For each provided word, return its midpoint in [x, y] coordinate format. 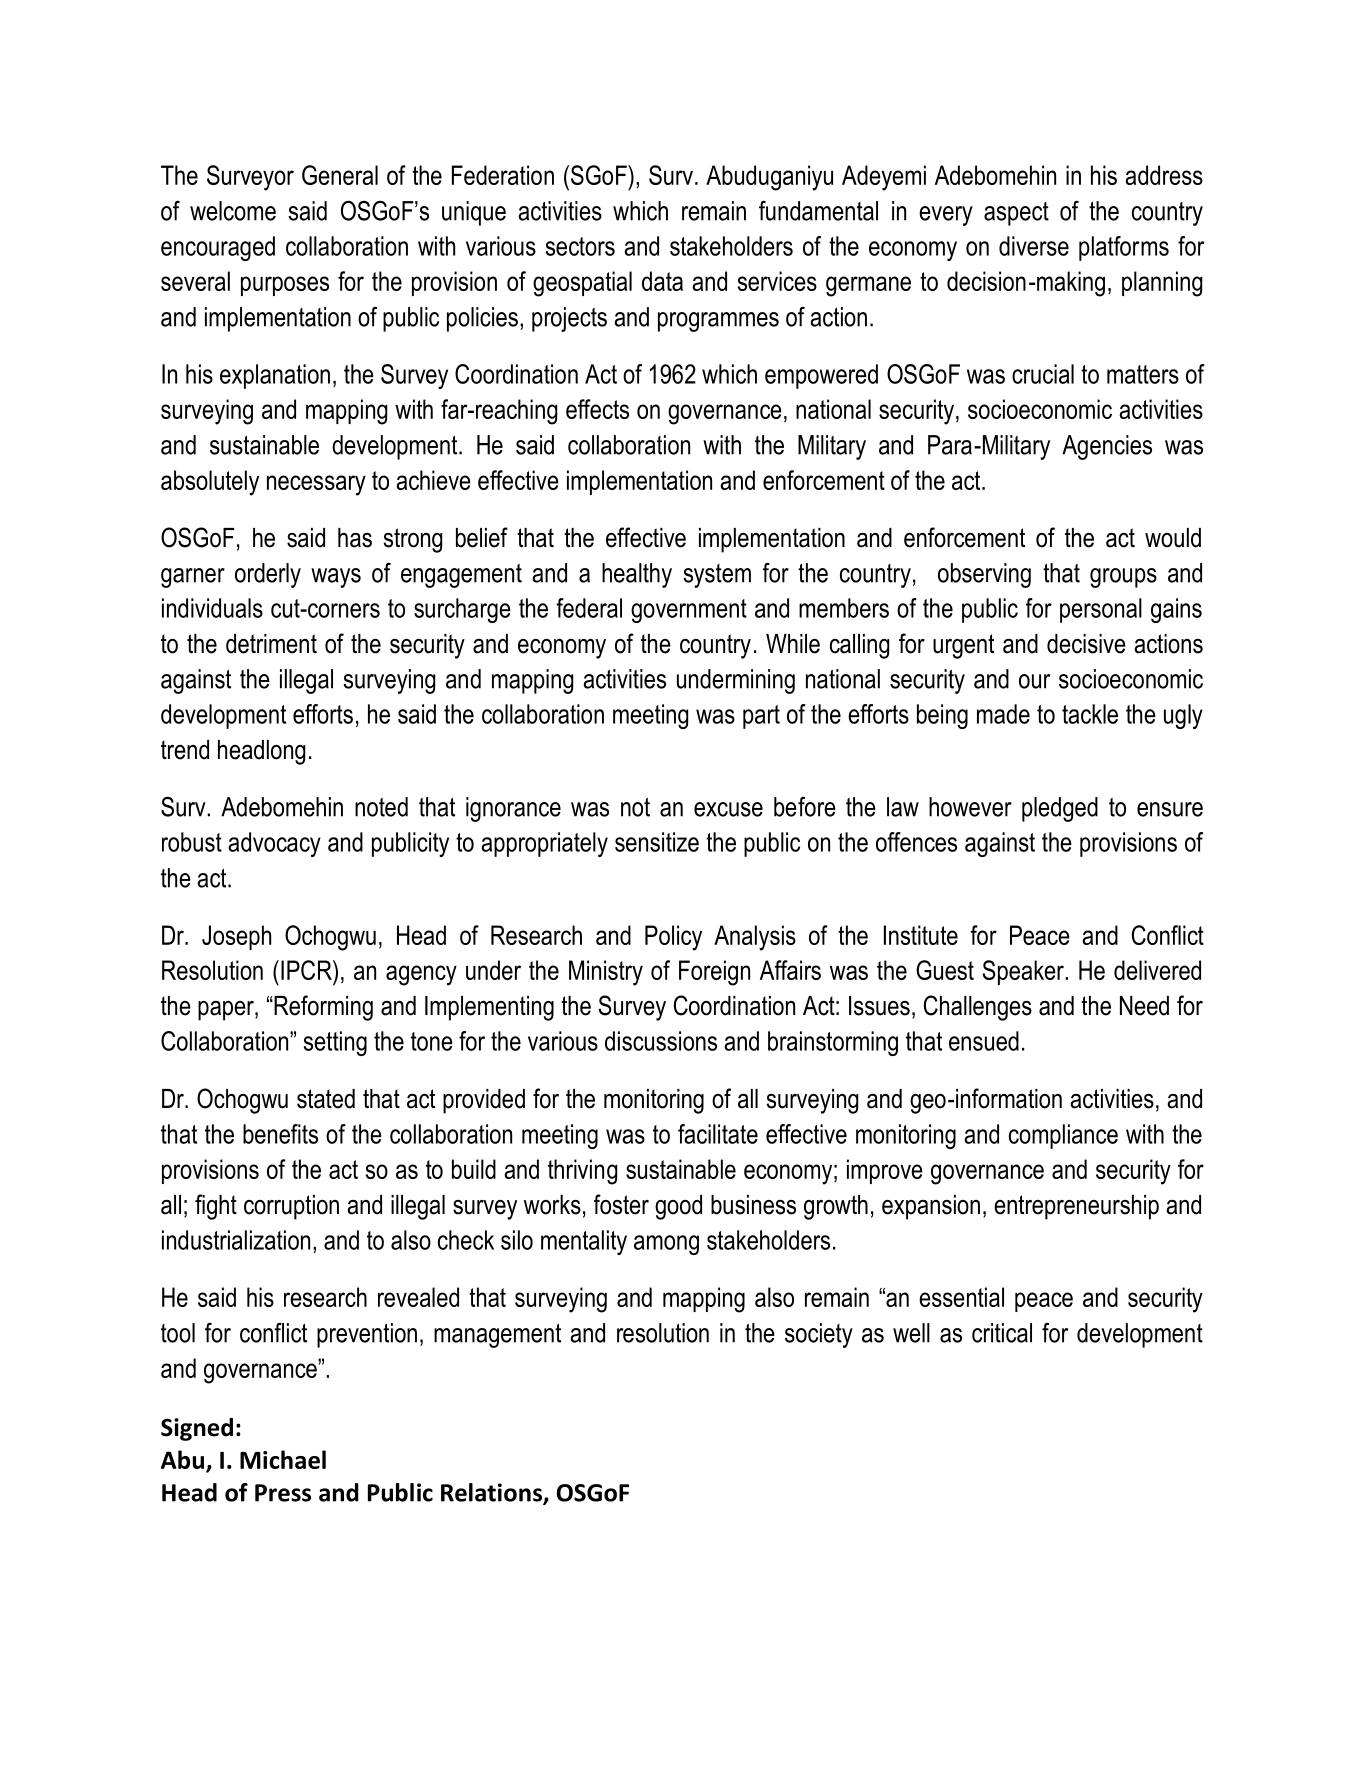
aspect [1016, 214]
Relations [492, 1493]
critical [1002, 1333]
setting [335, 1043]
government [689, 611]
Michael [283, 1459]
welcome [233, 211]
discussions [661, 1041]
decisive [1086, 644]
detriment [271, 644]
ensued [984, 1041]
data [662, 281]
